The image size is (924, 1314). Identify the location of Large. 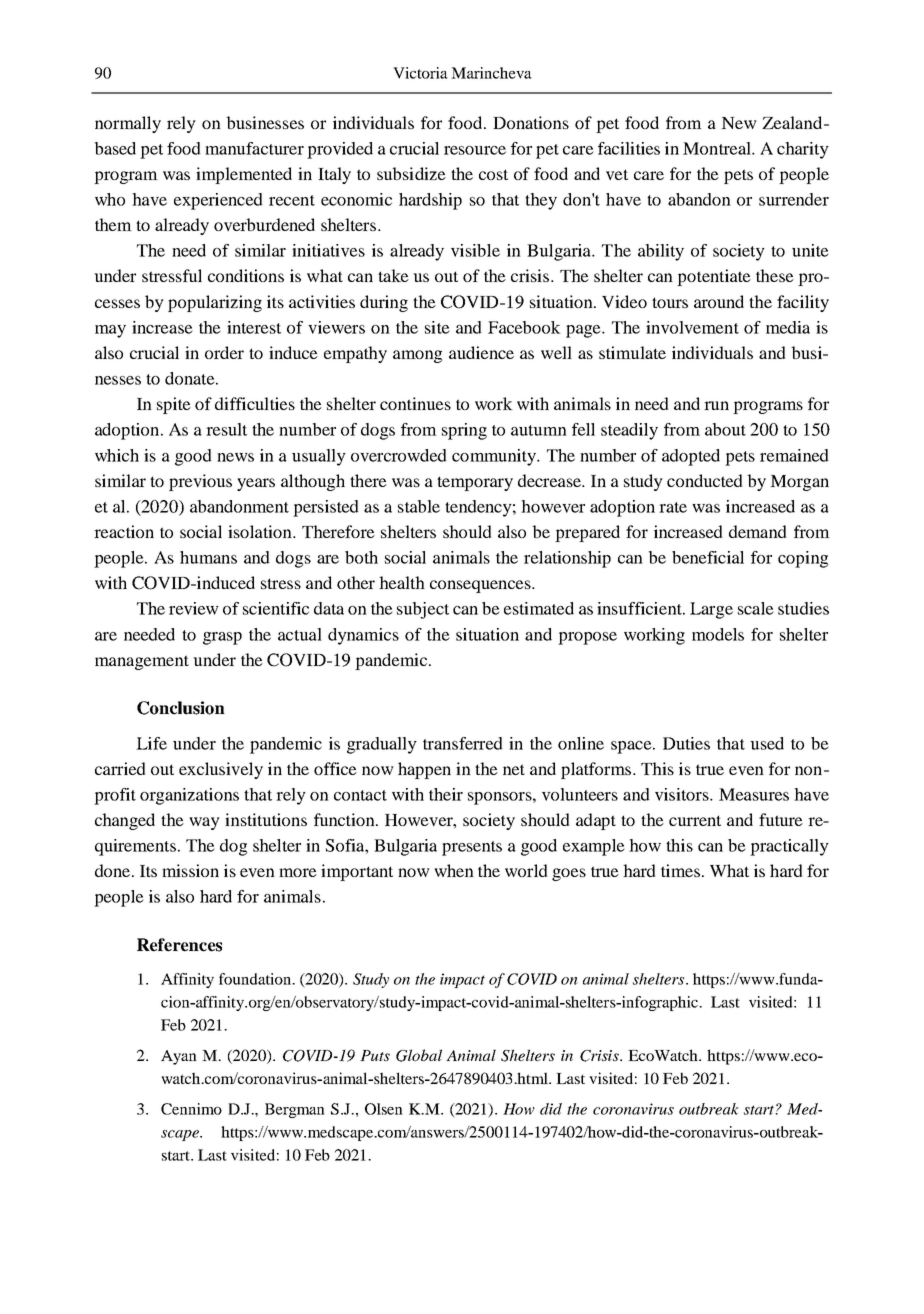
(711, 610).
